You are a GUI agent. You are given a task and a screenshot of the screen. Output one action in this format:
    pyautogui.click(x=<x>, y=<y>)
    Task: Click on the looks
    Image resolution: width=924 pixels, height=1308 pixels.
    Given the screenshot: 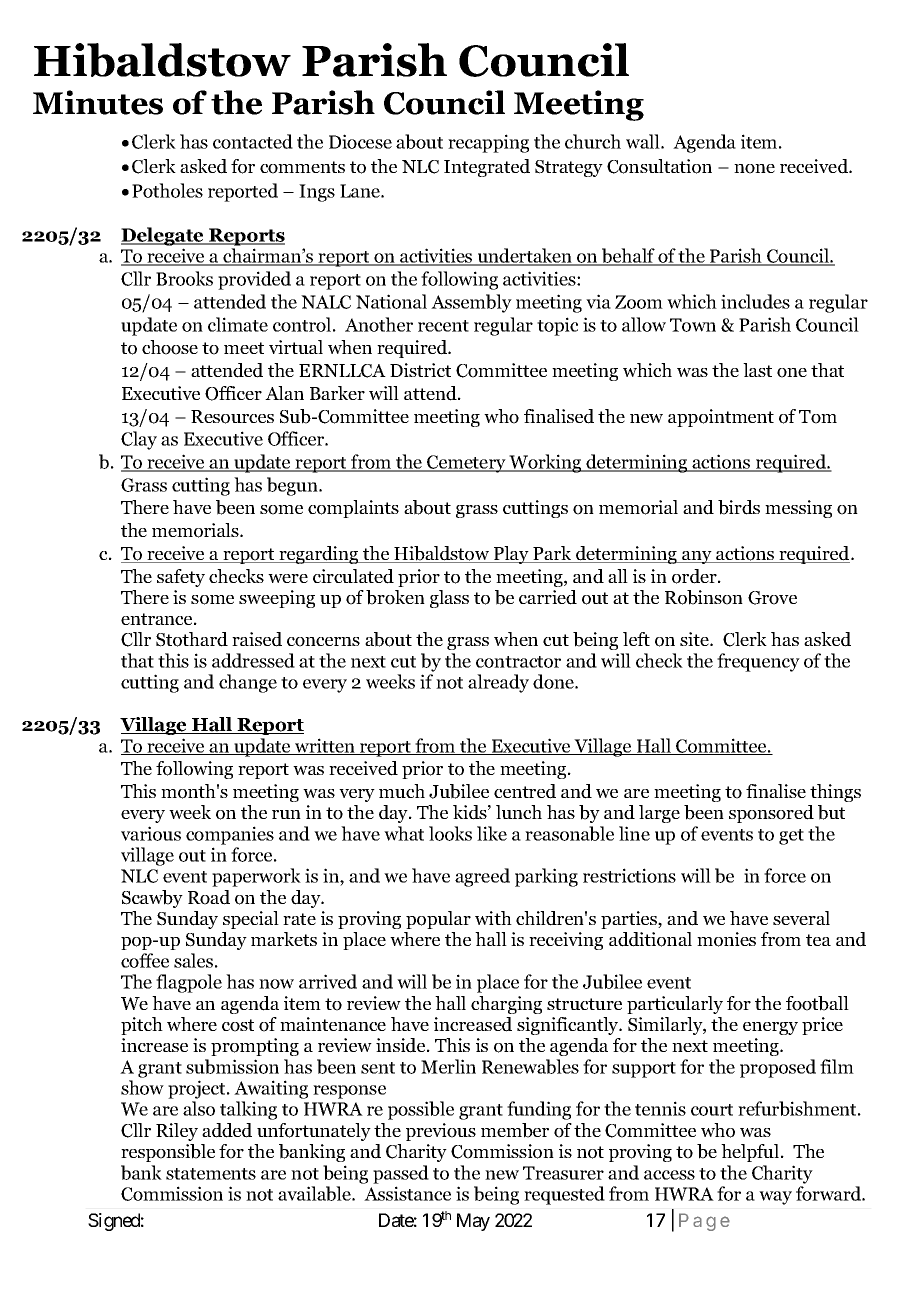 What is the action you would take?
    pyautogui.click(x=450, y=833)
